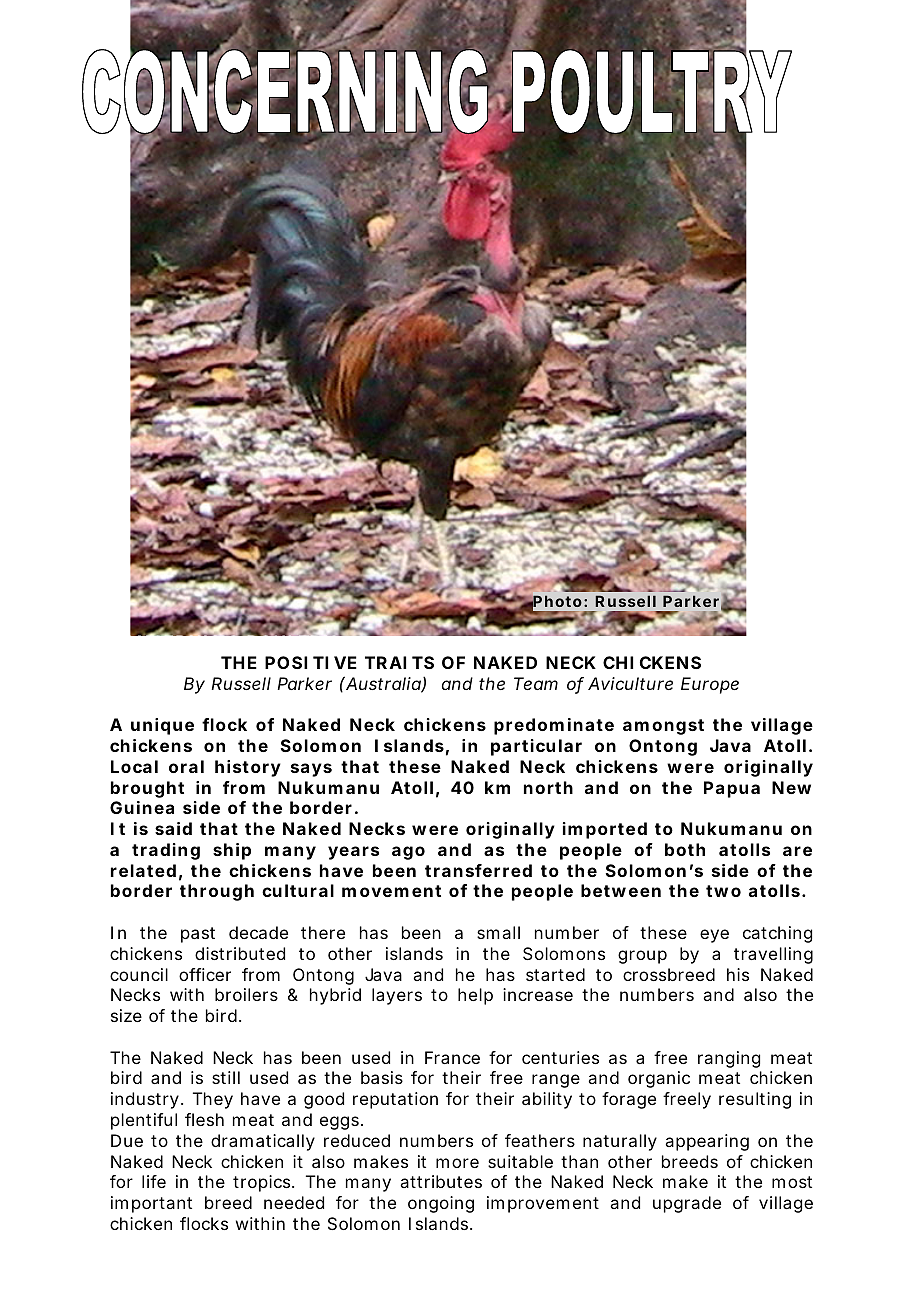 The image size is (924, 1308). I want to click on TRAITS, so click(399, 662).
